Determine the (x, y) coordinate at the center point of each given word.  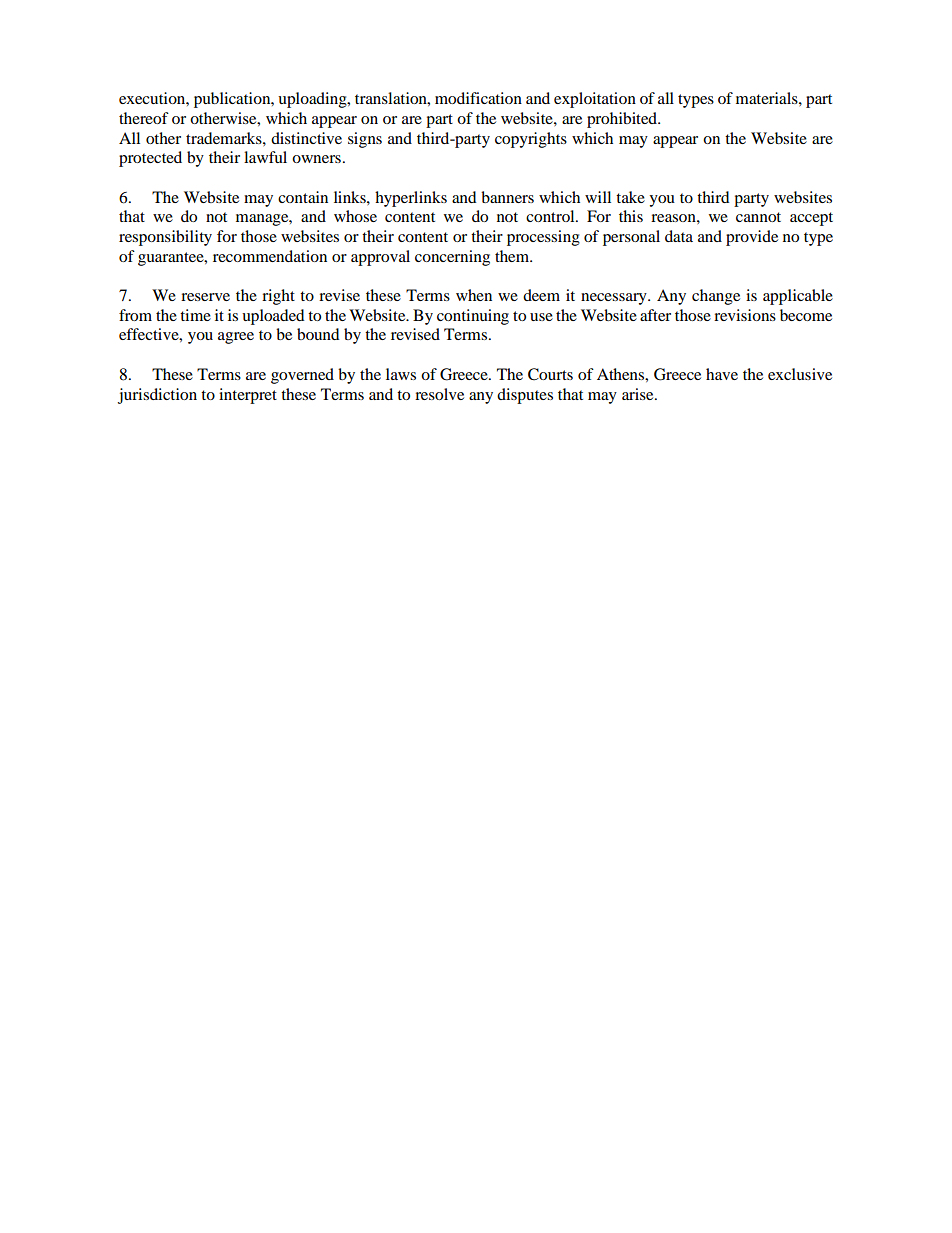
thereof (144, 118)
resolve (439, 394)
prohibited (623, 120)
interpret (248, 396)
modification (478, 98)
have (722, 374)
